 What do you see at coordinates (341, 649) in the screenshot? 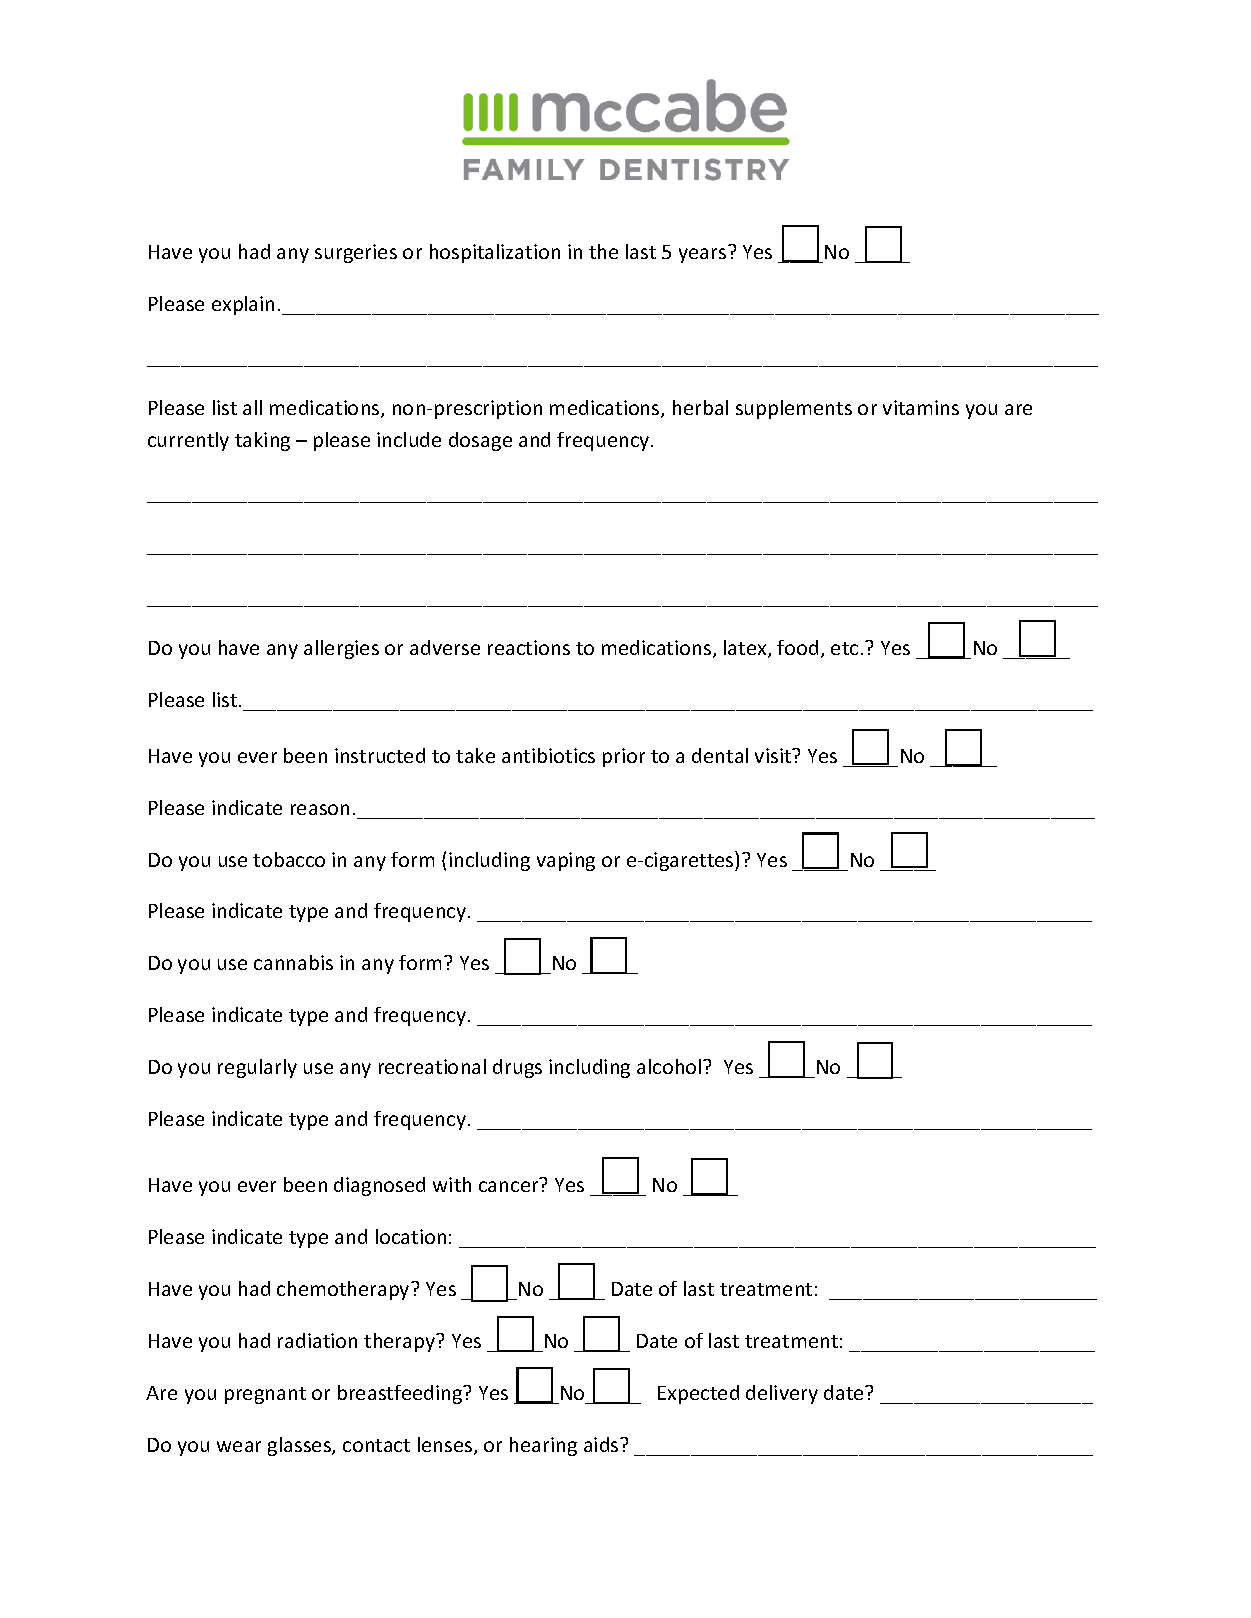
I see `allergies` at bounding box center [341, 649].
